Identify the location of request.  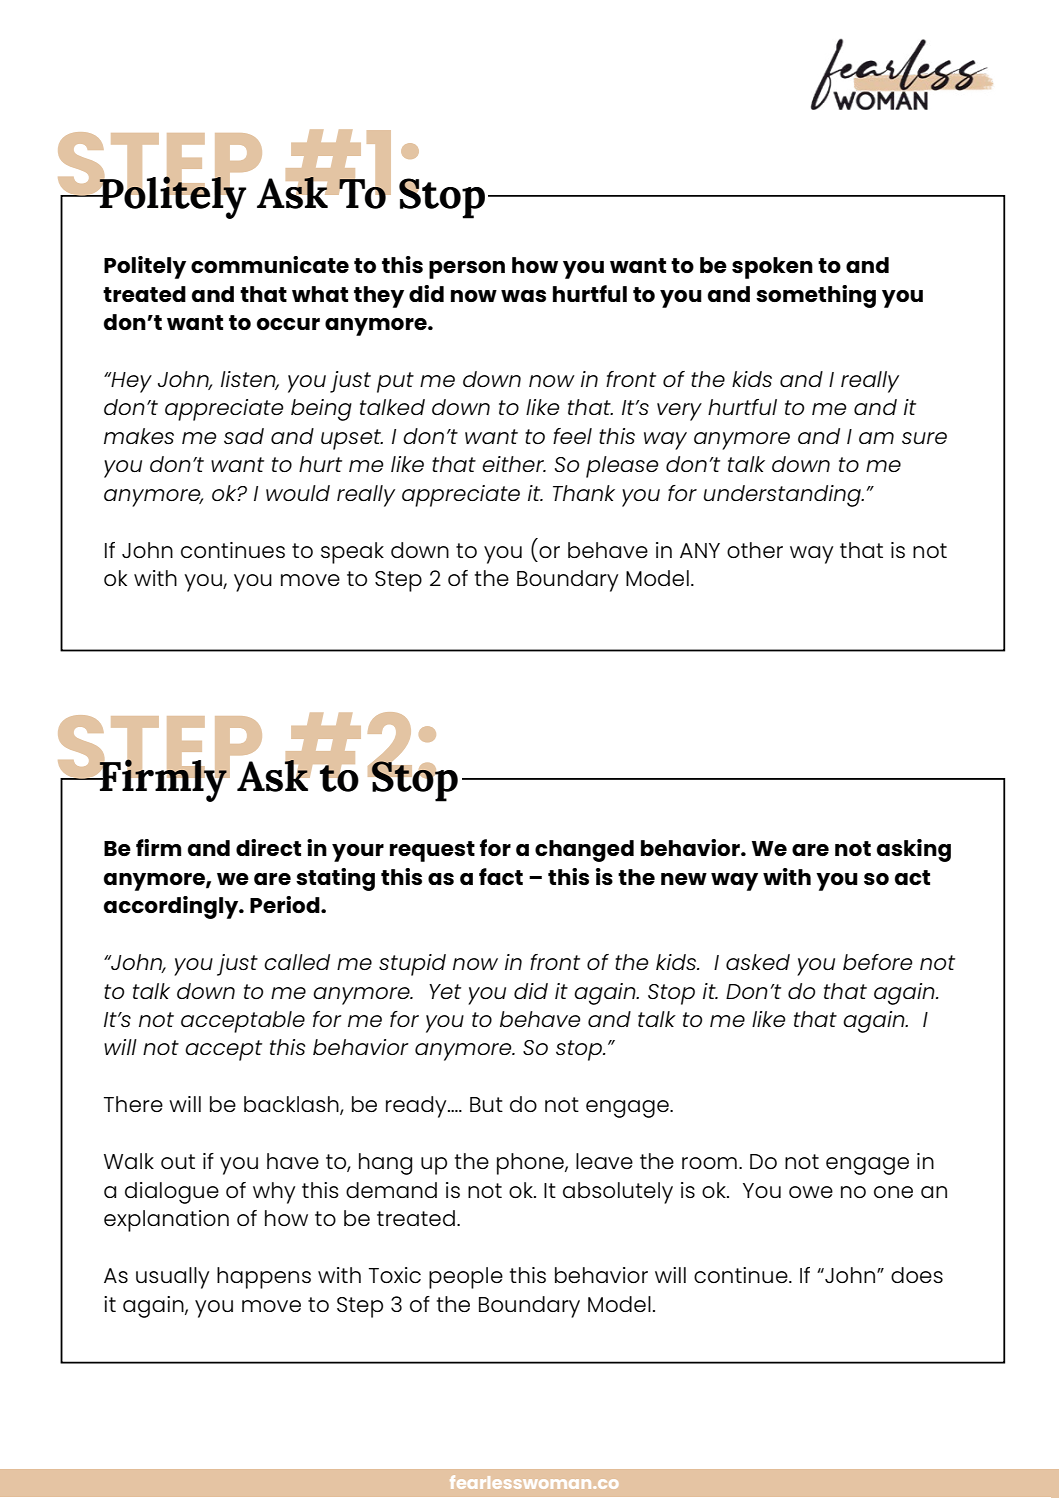
(432, 851).
